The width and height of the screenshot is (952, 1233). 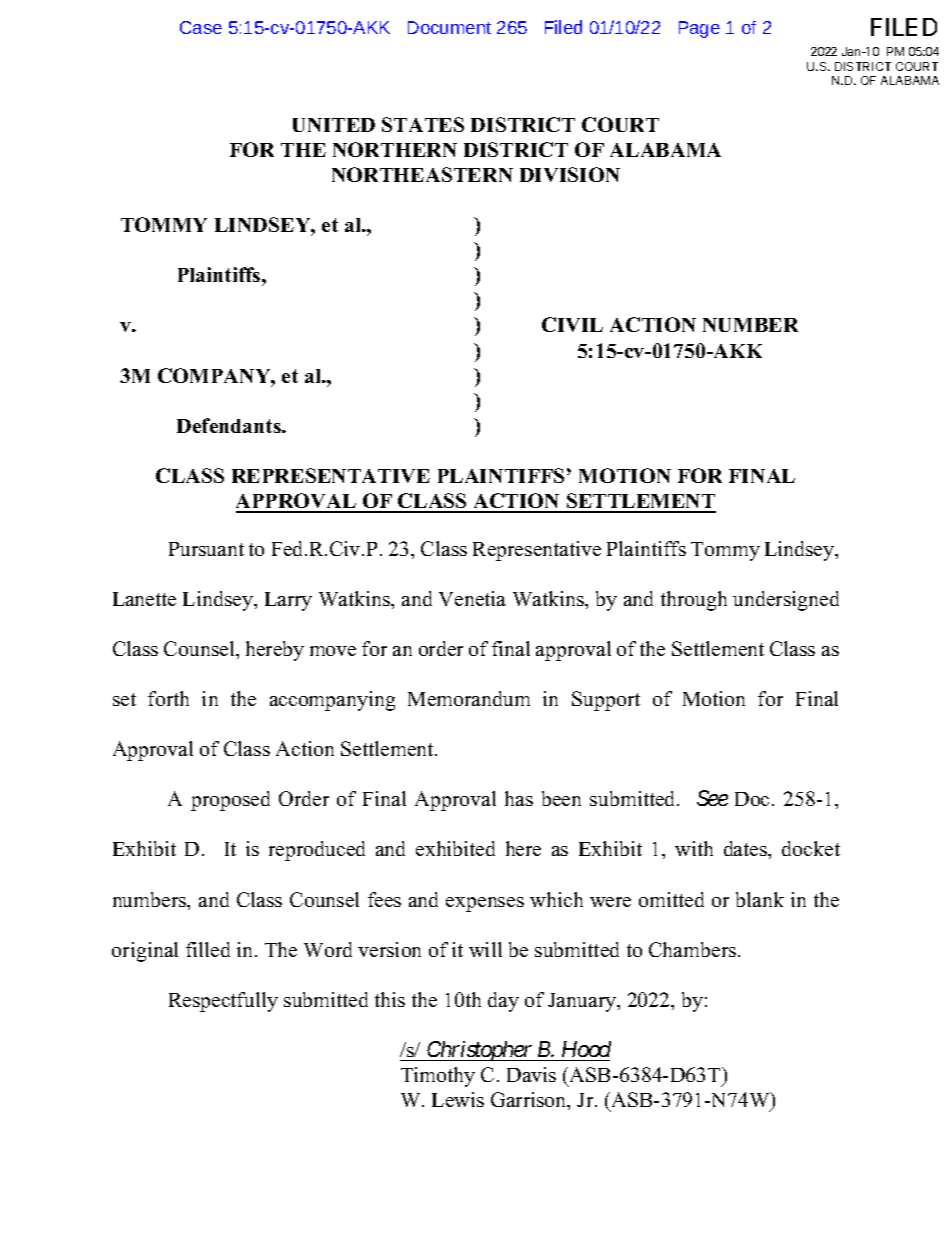 I want to click on Venetia, so click(x=472, y=598).
